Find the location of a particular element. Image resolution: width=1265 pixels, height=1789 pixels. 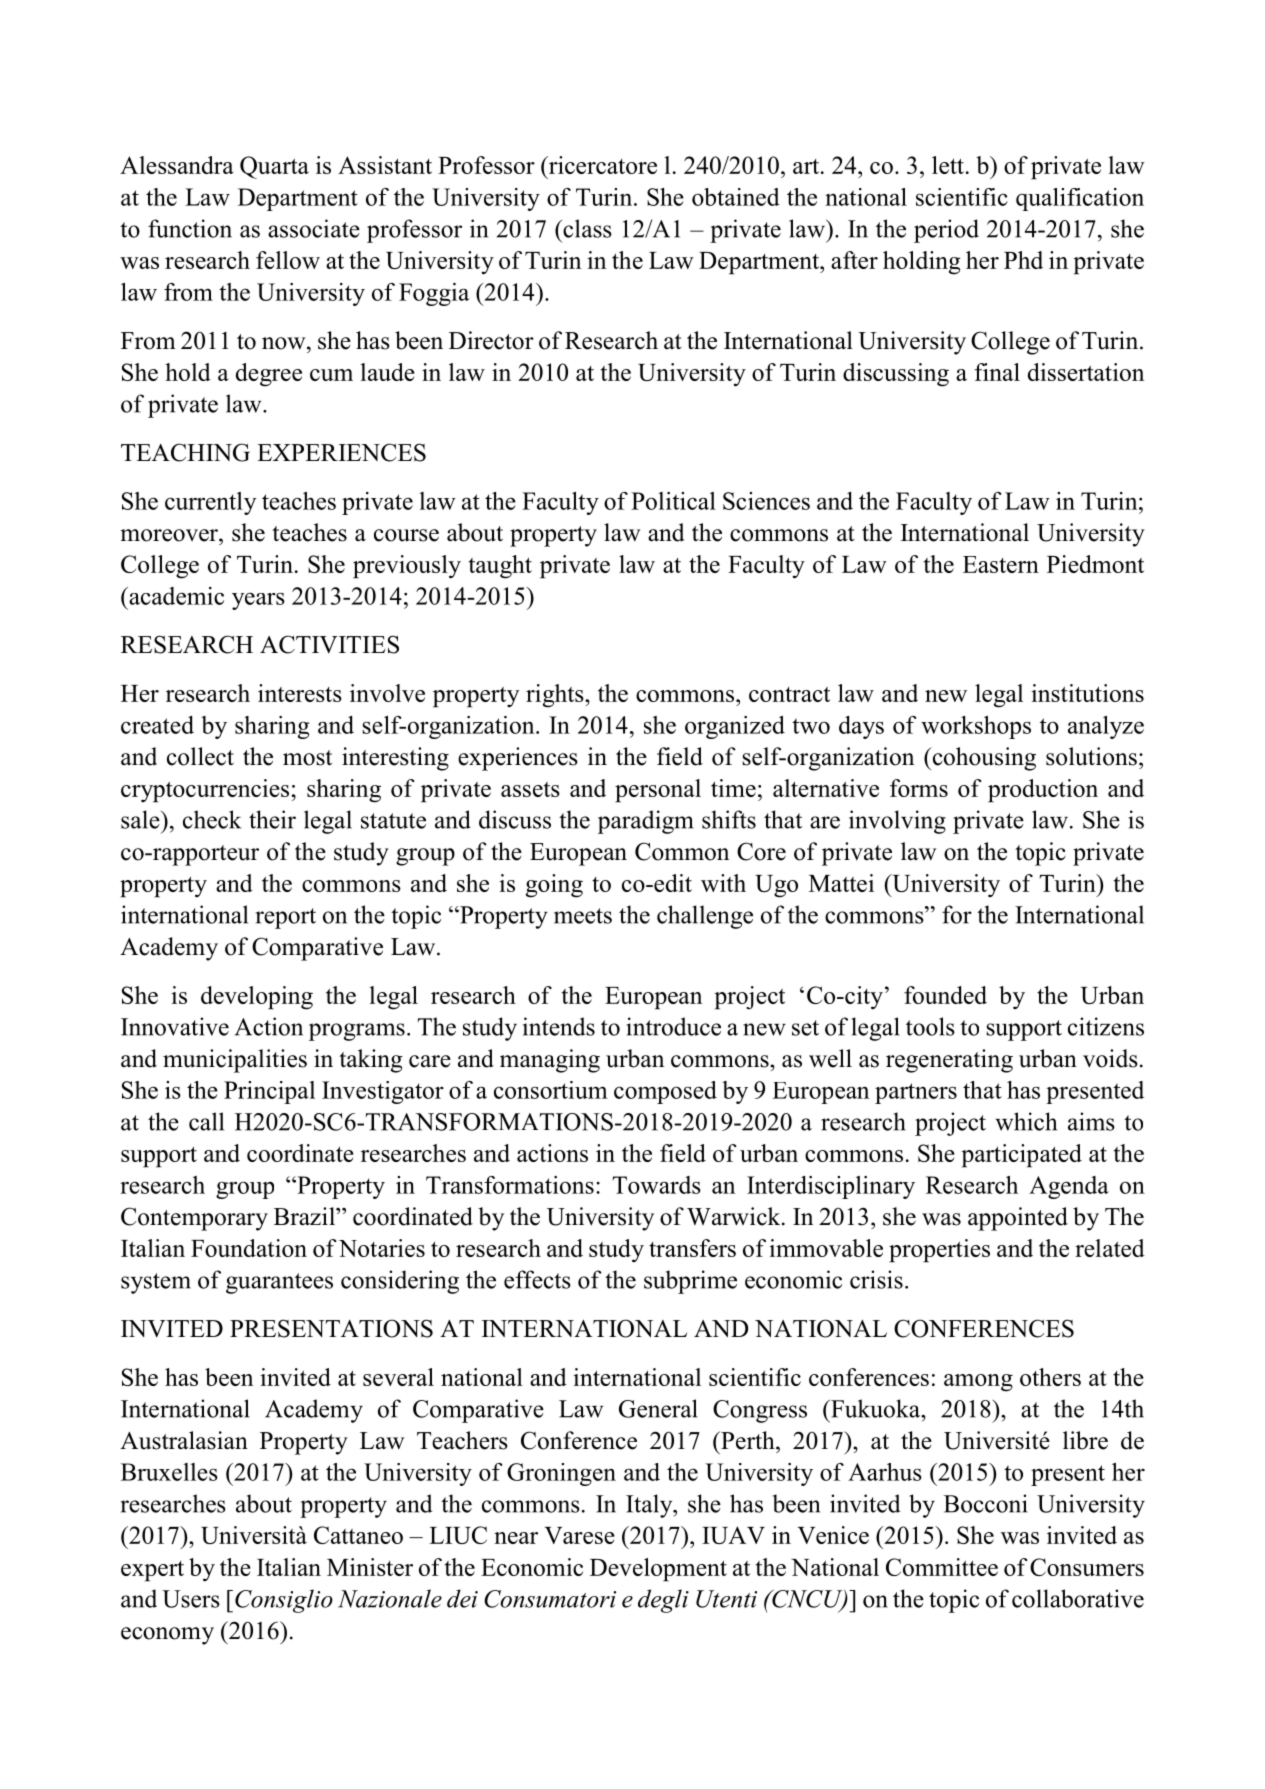

period is located at coordinates (946, 231).
